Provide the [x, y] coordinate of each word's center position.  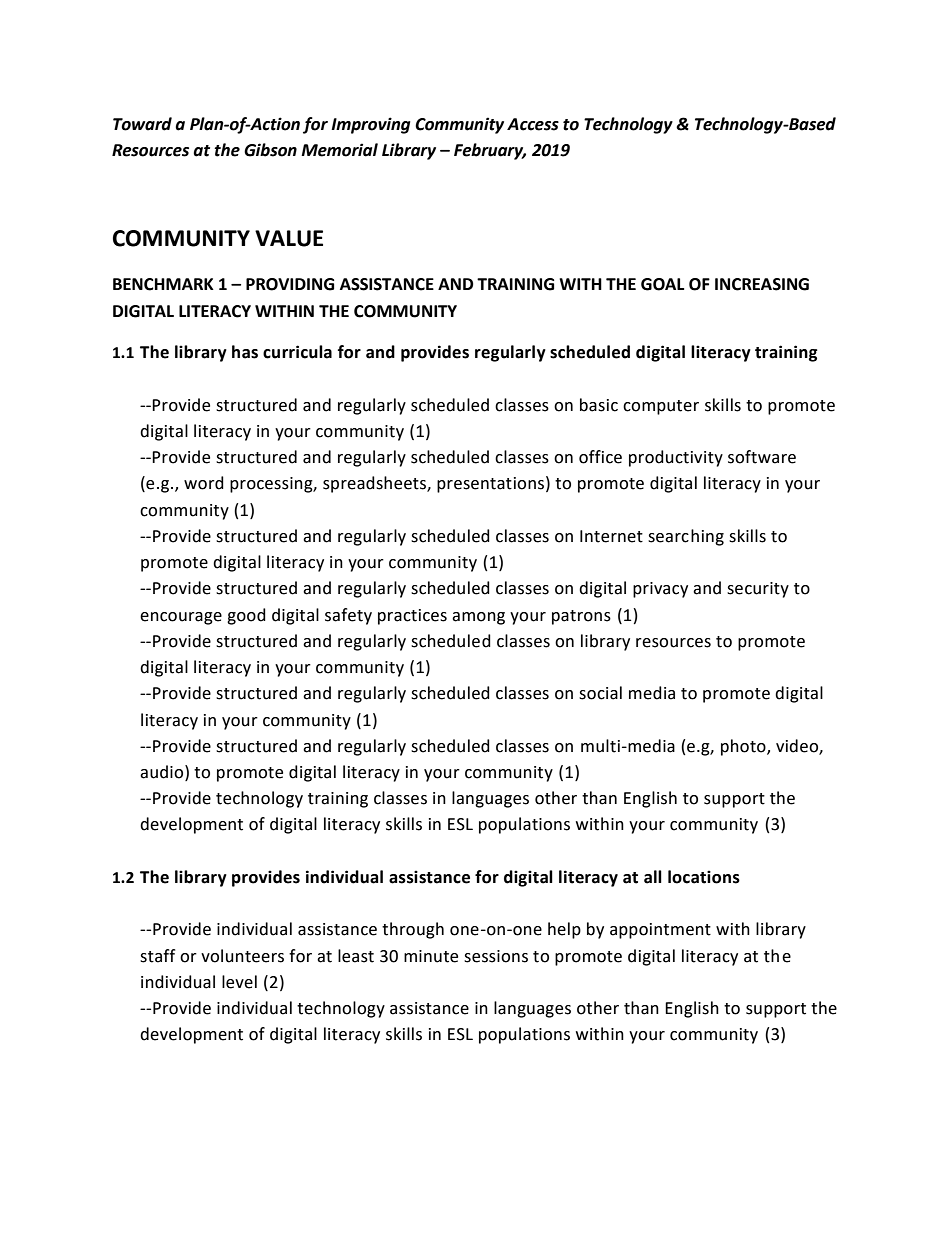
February [490, 151]
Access [533, 124]
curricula [297, 352]
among [478, 618]
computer [661, 407]
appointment [660, 931]
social [600, 693]
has [245, 352]
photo [744, 747]
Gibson [270, 150]
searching [686, 537]
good [246, 616]
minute [431, 956]
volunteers [242, 956]
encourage [181, 618]
